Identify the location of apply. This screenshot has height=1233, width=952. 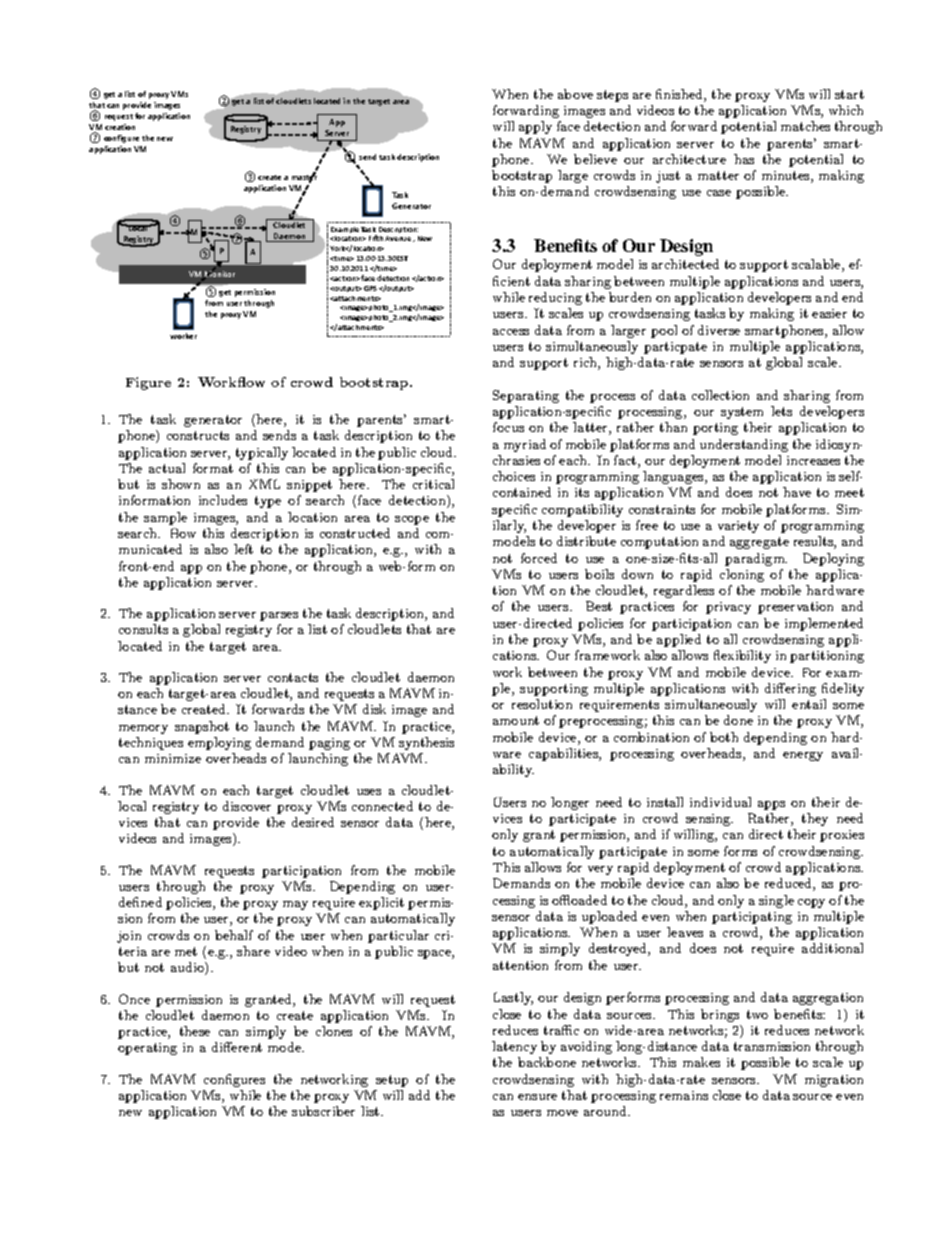
(535, 127).
